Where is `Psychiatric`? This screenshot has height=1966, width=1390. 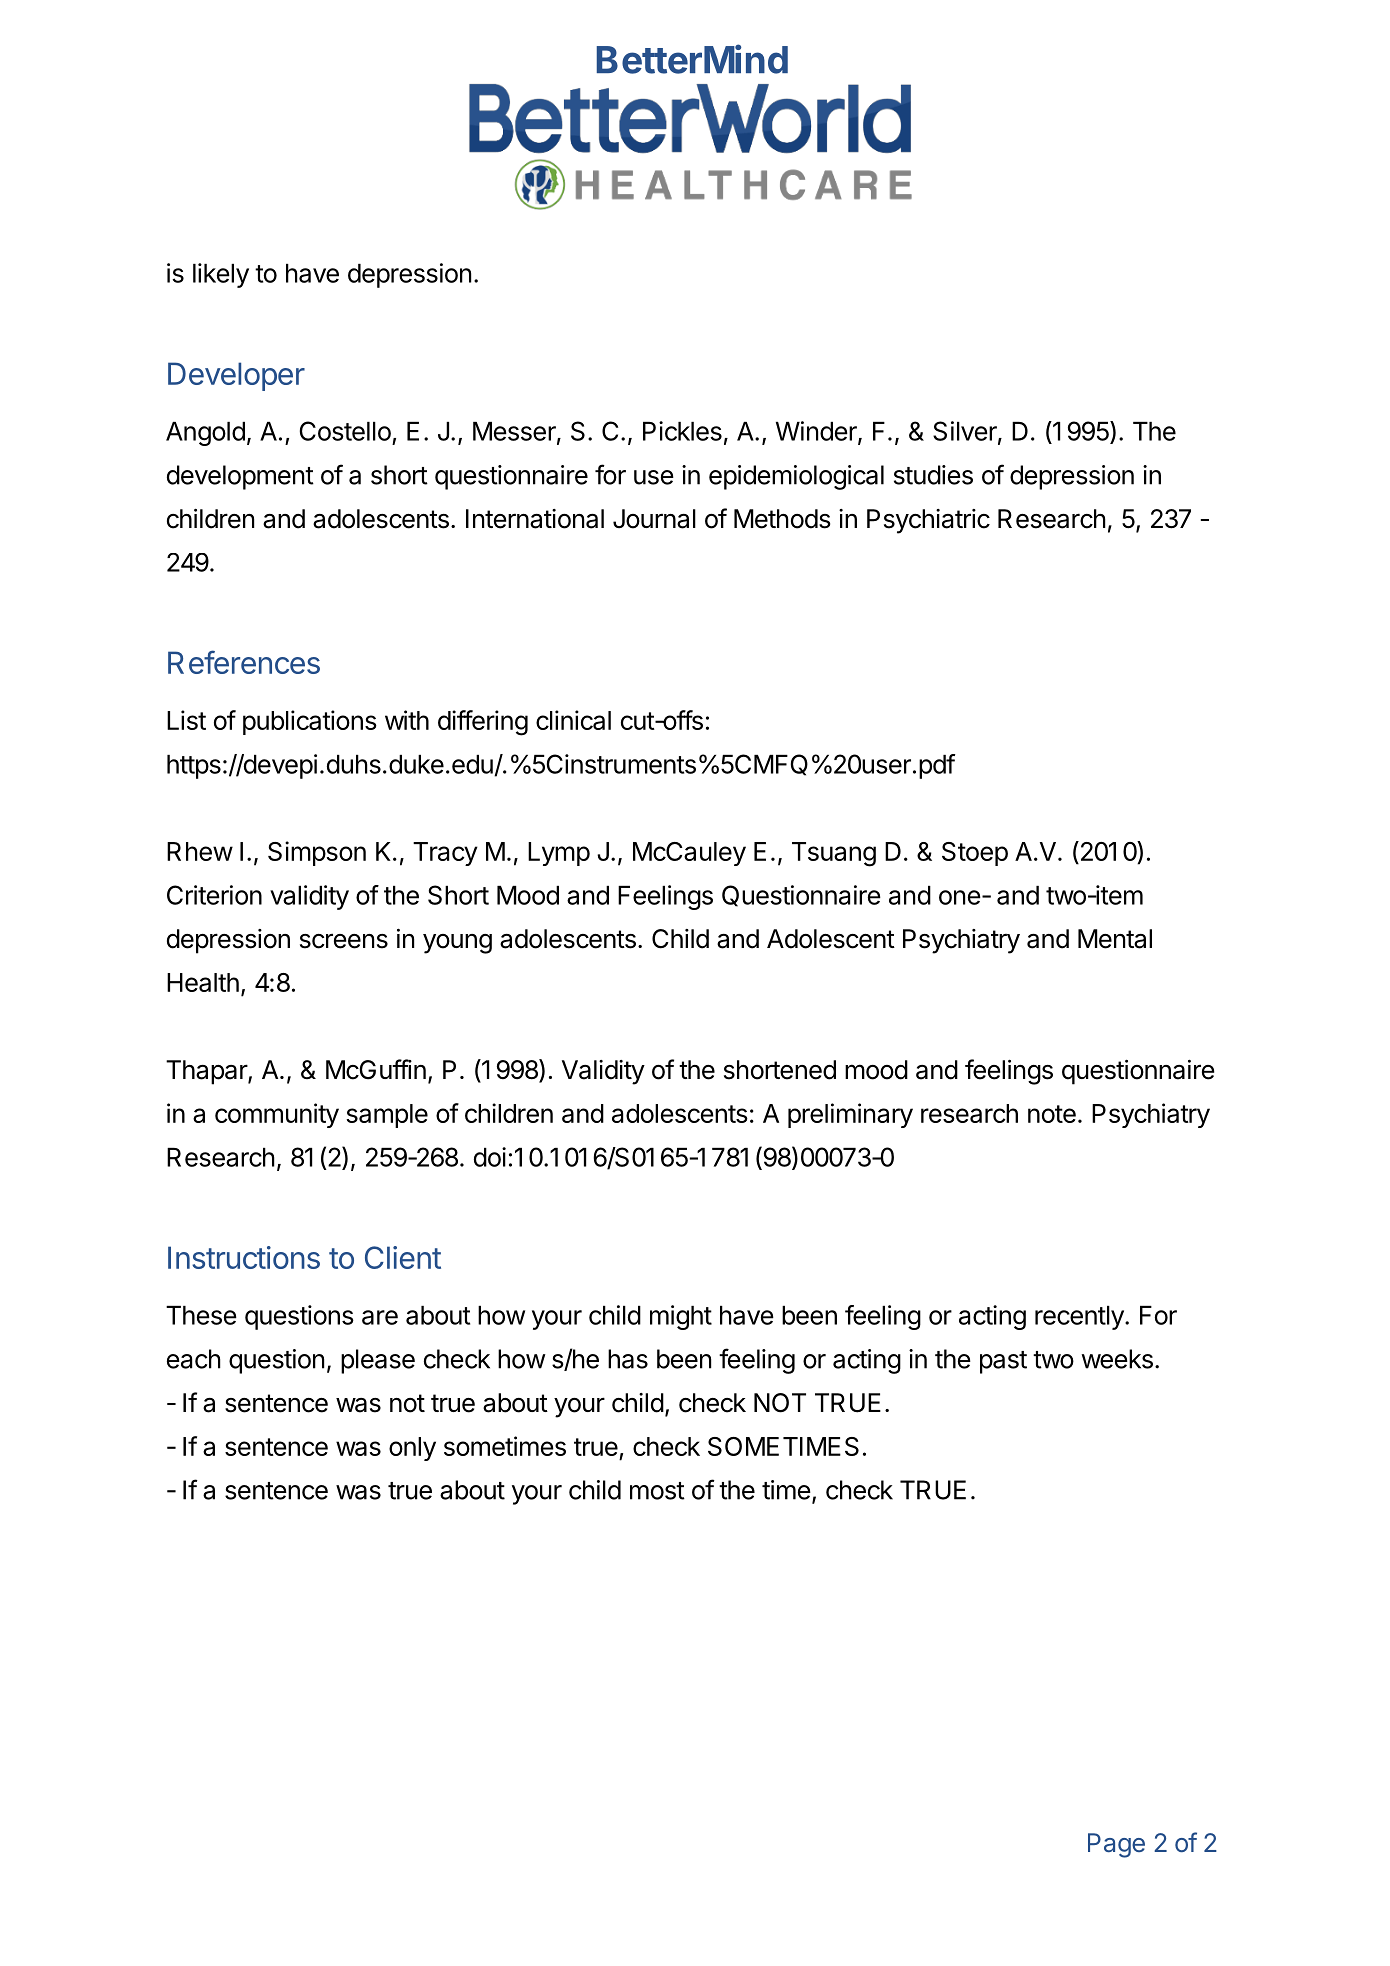
Psychiatric is located at coordinates (928, 521).
